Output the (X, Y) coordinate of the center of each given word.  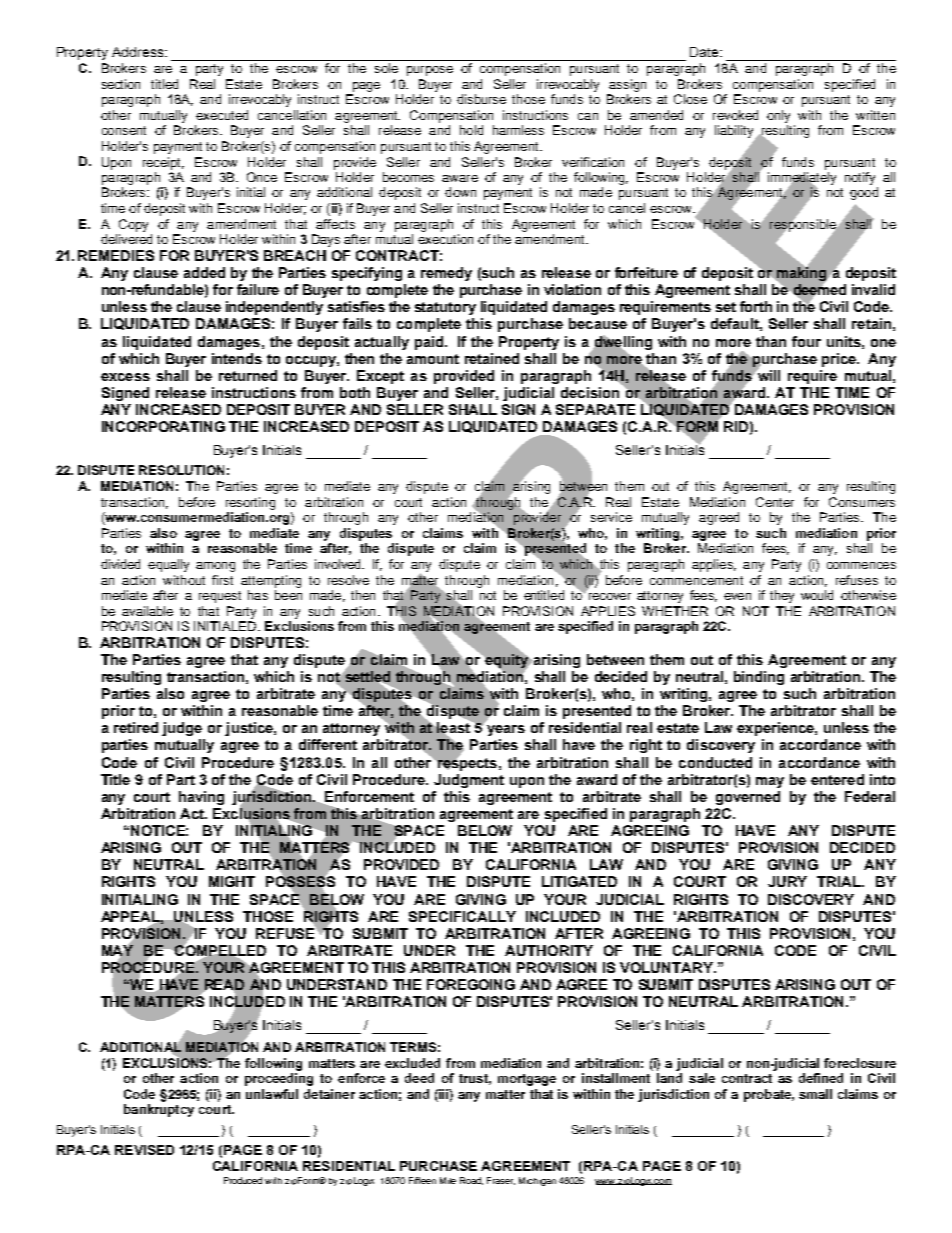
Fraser (501, 1181)
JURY (787, 881)
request (220, 597)
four (806, 341)
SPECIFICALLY (462, 916)
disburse (481, 99)
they (782, 596)
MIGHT (232, 881)
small (815, 1094)
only (778, 116)
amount (433, 359)
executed (222, 115)
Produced (243, 1180)
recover (610, 596)
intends (237, 358)
